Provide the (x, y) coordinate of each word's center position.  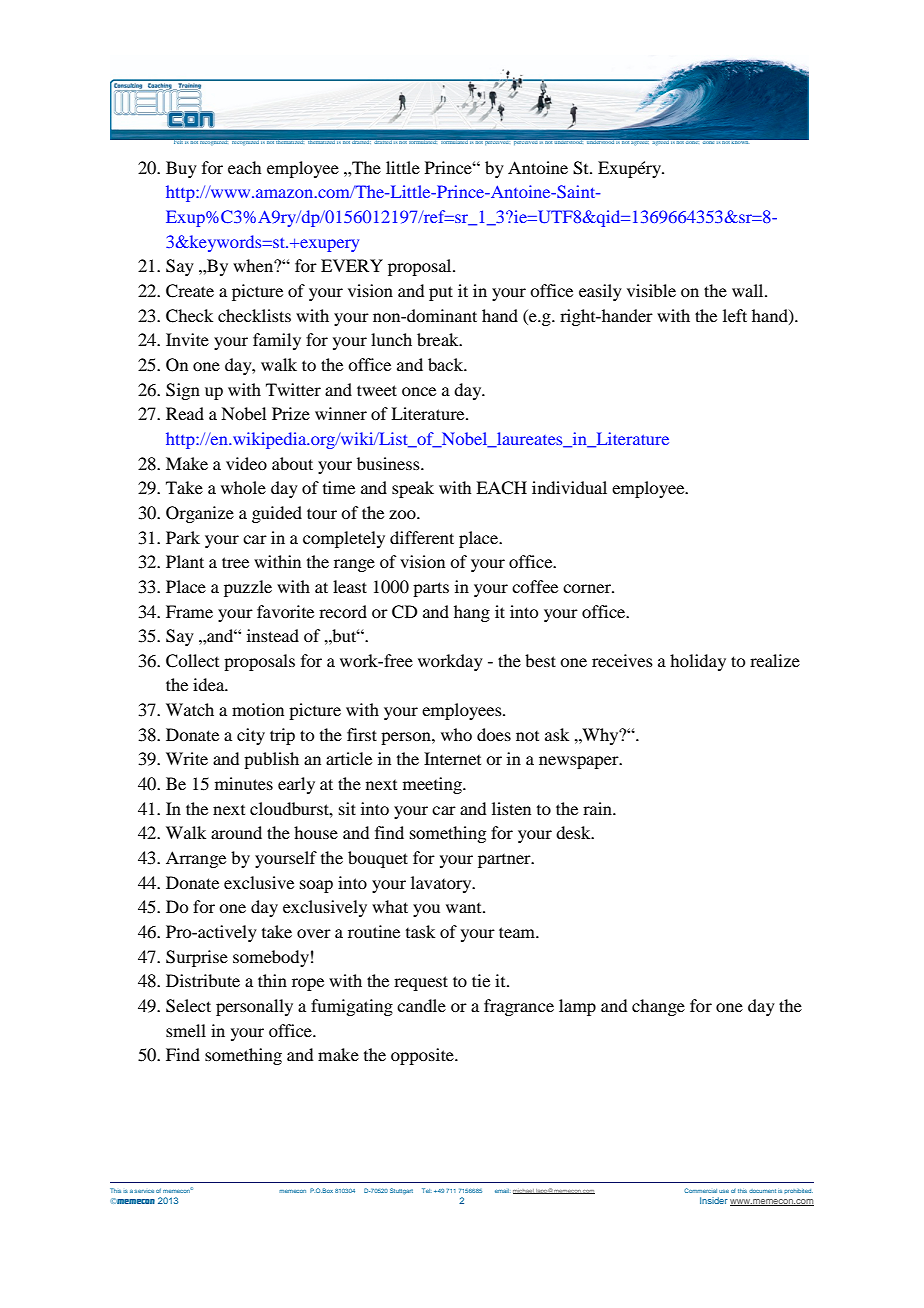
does (494, 734)
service (144, 1191)
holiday (698, 662)
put (441, 293)
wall (749, 290)
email (503, 1191)
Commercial (700, 1190)
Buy (181, 169)
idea (210, 684)
